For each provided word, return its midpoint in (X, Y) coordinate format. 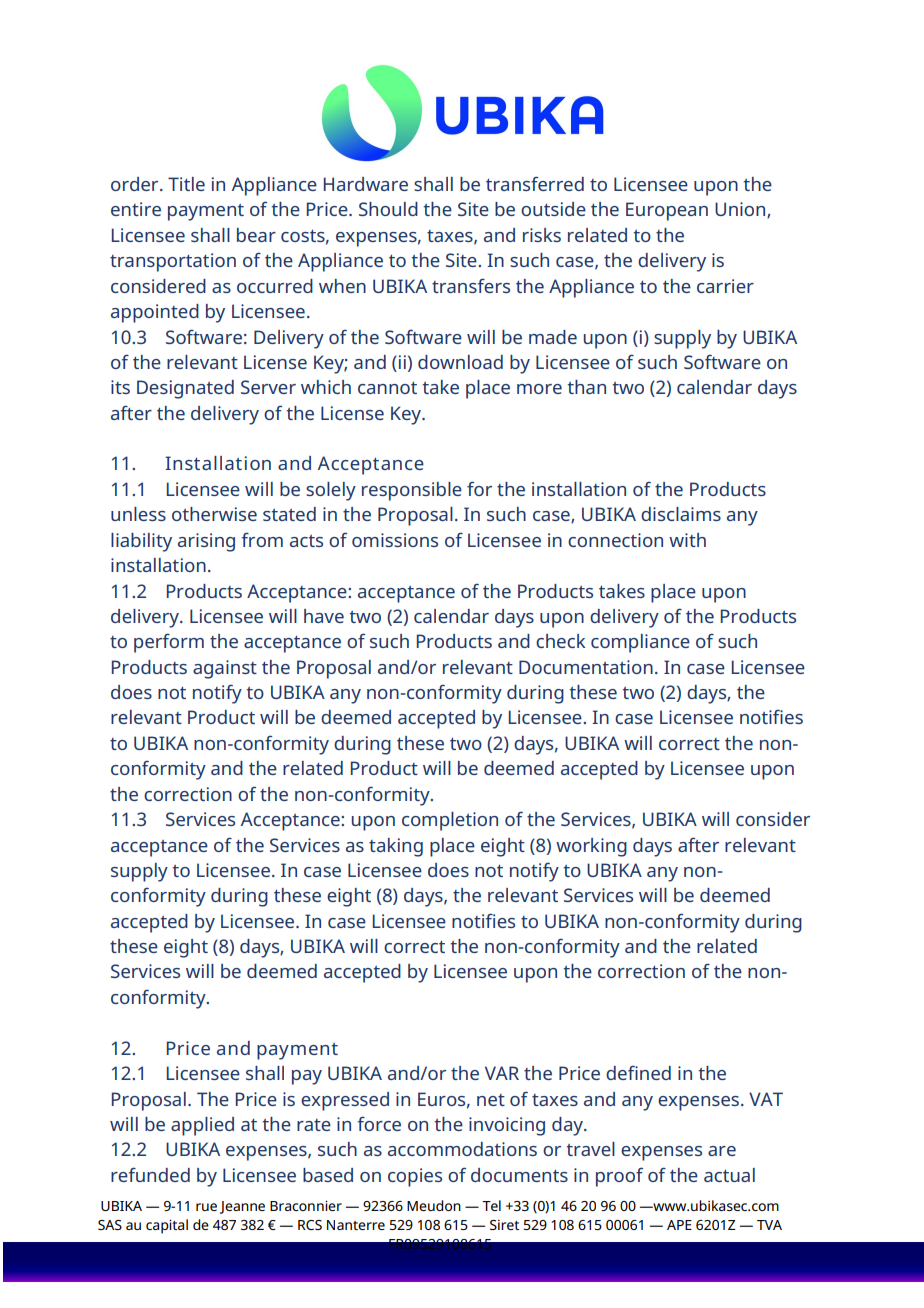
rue (206, 1207)
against (225, 669)
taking (396, 847)
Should (388, 209)
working (591, 847)
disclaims (681, 514)
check (560, 641)
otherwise (214, 514)
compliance (640, 643)
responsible (412, 491)
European (667, 211)
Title (186, 184)
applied (202, 1126)
